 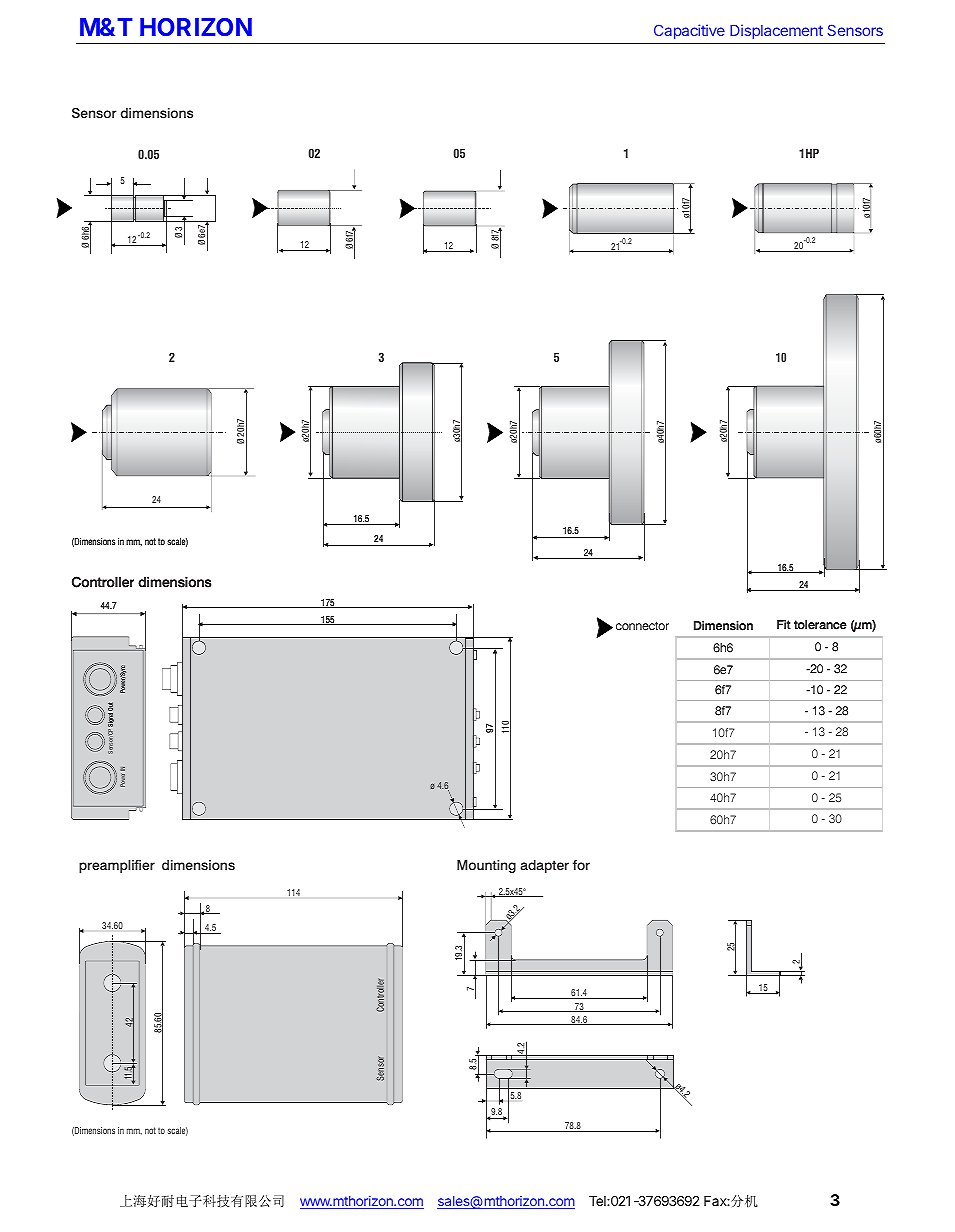 I want to click on adapter, so click(x=545, y=866).
